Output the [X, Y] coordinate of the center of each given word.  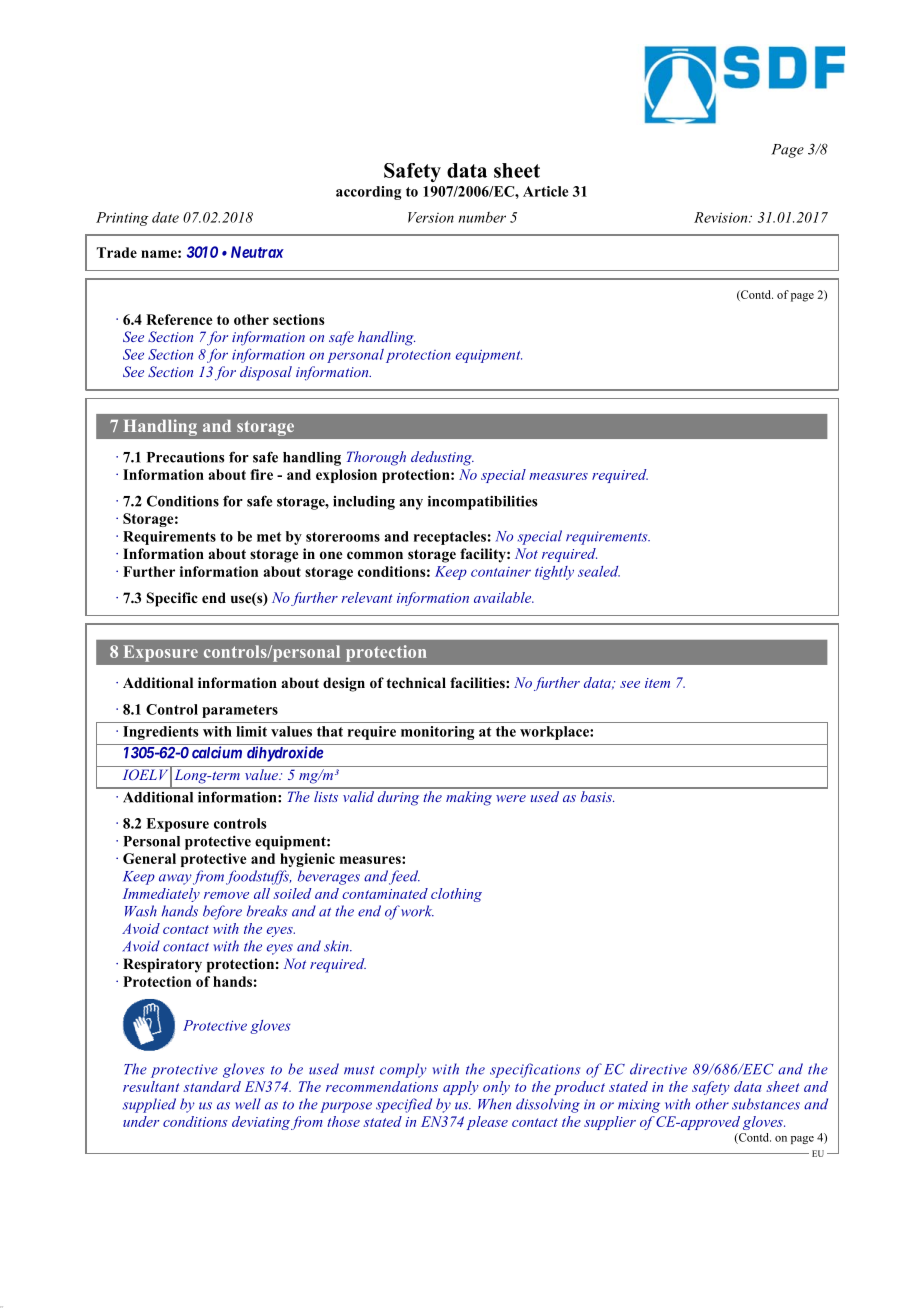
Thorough [376, 458]
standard [212, 1086]
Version [431, 217]
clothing [456, 895]
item [657, 683]
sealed [599, 571]
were [511, 798]
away [175, 879]
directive [658, 1069]
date [165, 217]
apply [460, 1088]
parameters [240, 711]
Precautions [185, 457]
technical [416, 682]
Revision [722, 217]
